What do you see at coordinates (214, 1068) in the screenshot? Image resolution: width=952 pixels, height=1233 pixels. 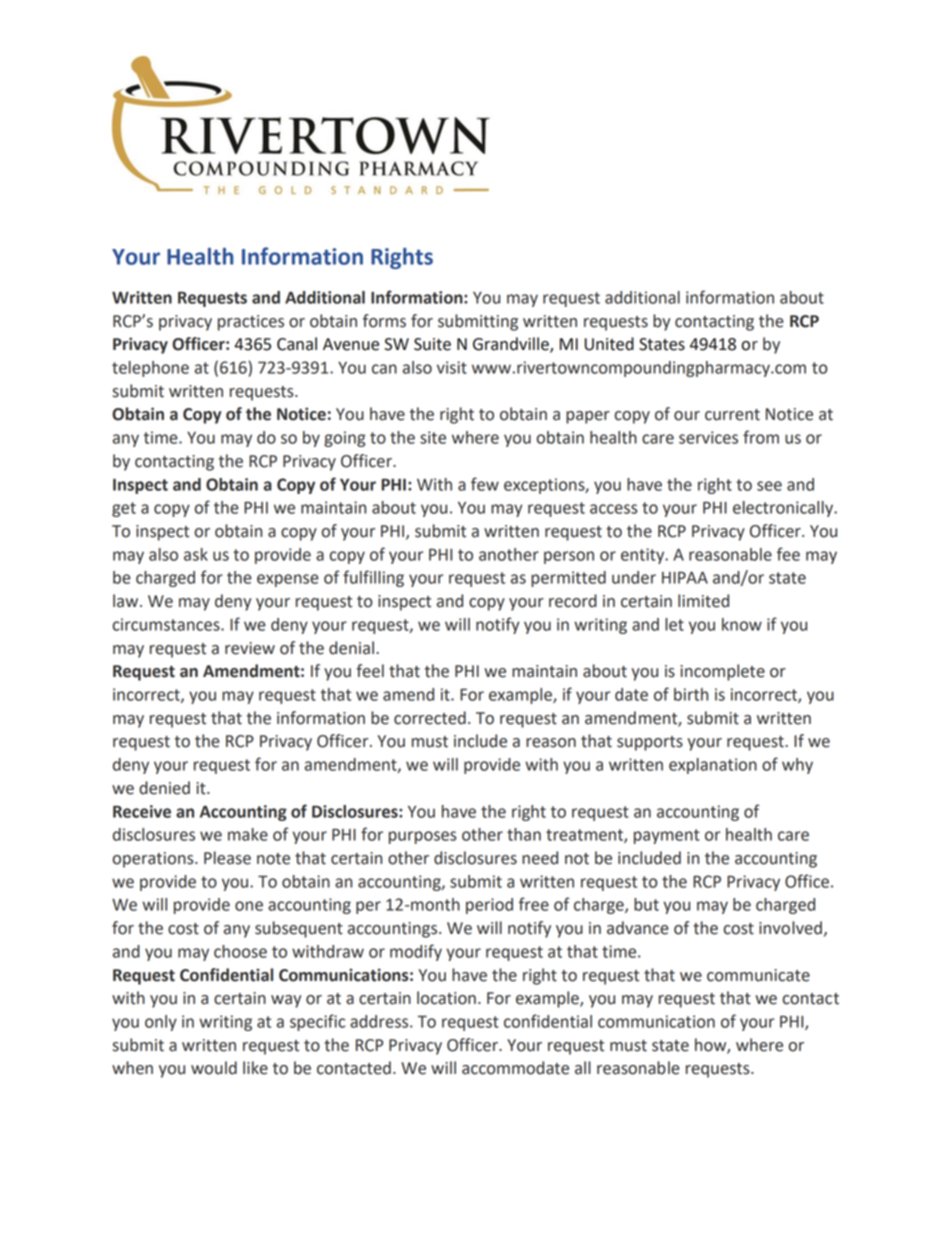 I see `would` at bounding box center [214, 1068].
